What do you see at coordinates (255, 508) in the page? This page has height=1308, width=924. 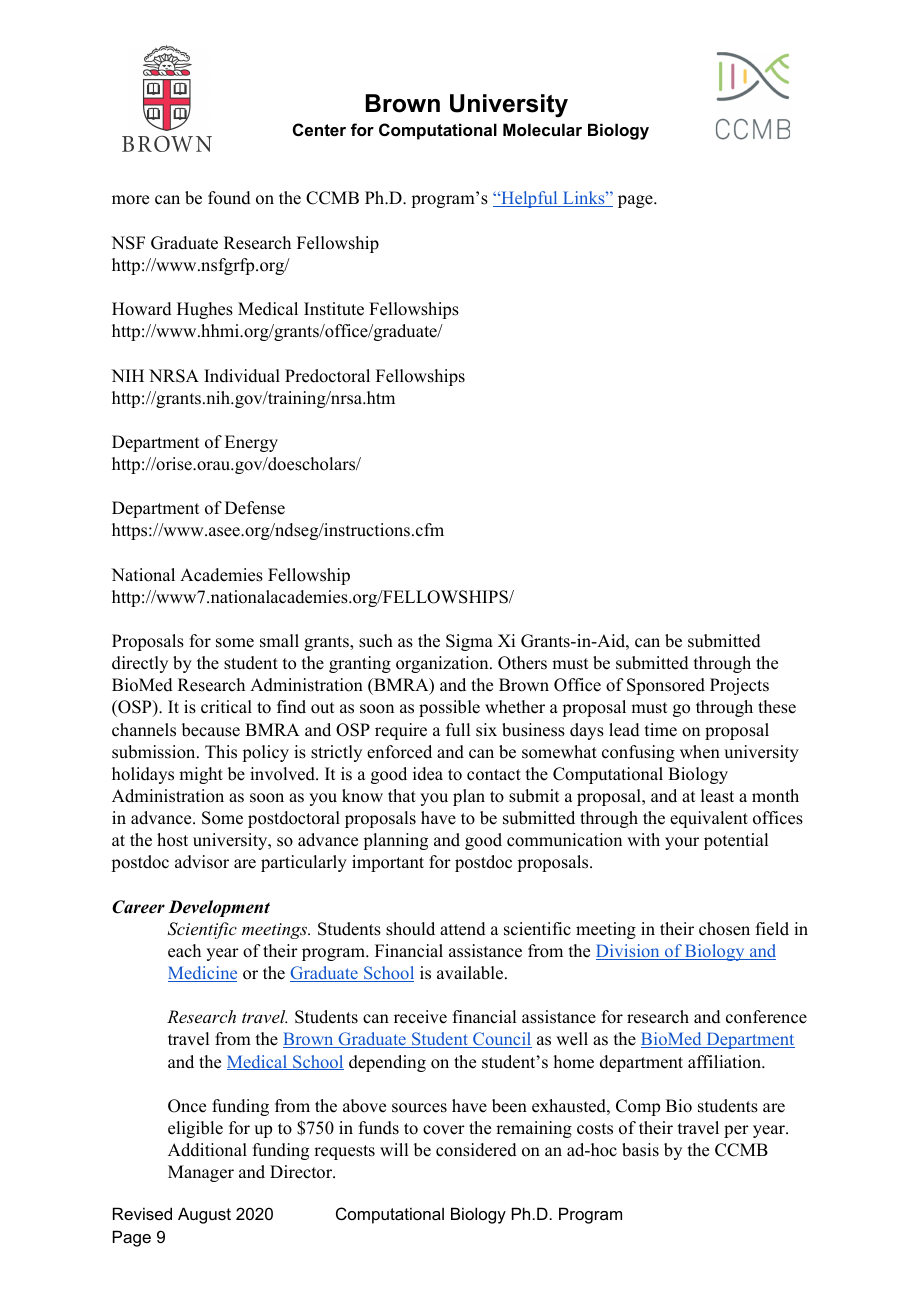 I see `Defense` at bounding box center [255, 508].
